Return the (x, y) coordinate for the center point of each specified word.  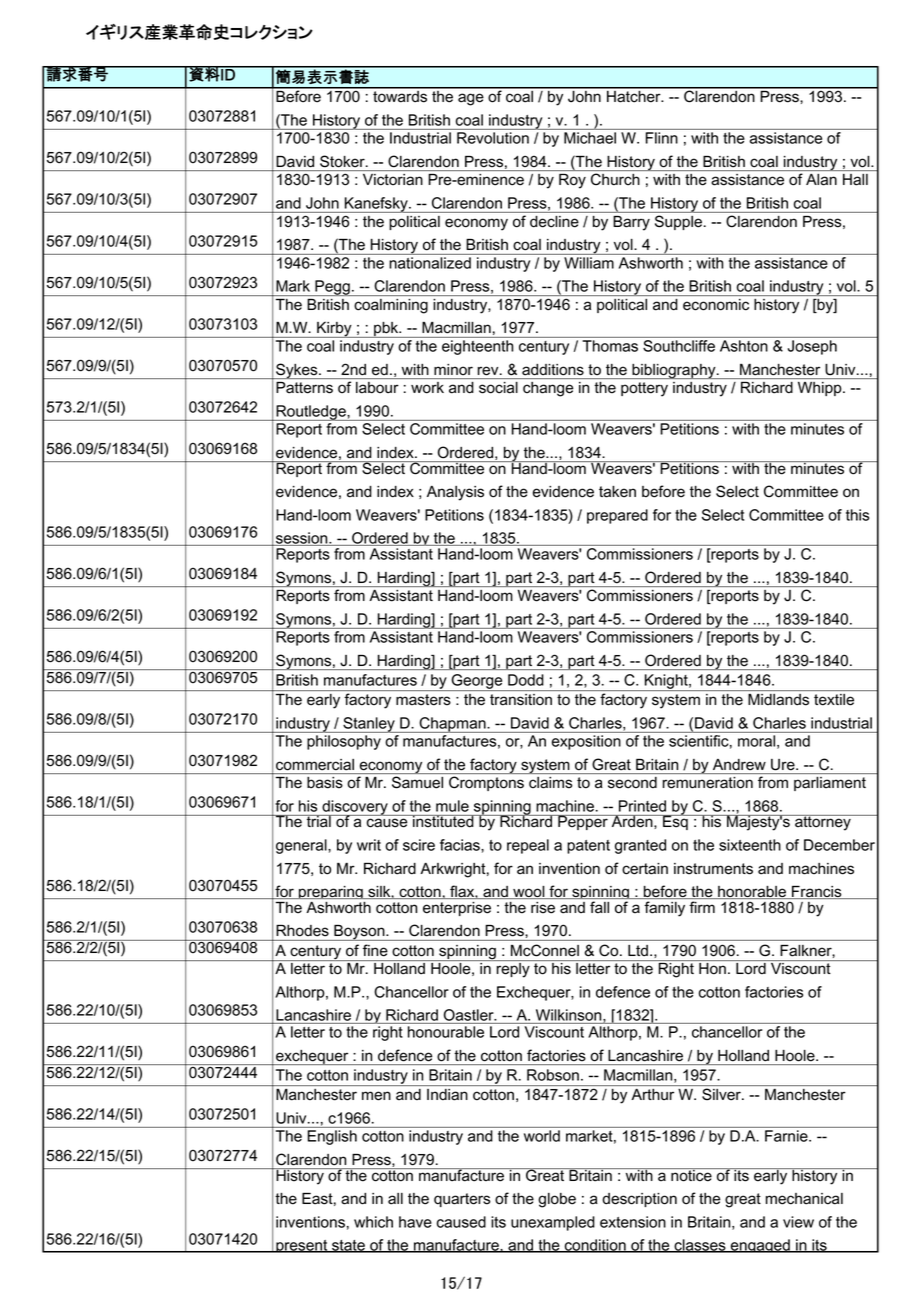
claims (550, 782)
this (857, 515)
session (302, 539)
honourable (446, 1032)
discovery (355, 808)
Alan (821, 179)
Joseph (812, 347)
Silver (722, 1094)
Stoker (343, 161)
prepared (617, 516)
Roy (572, 181)
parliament (830, 784)
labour (377, 387)
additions (553, 369)
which (373, 1222)
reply (513, 970)
